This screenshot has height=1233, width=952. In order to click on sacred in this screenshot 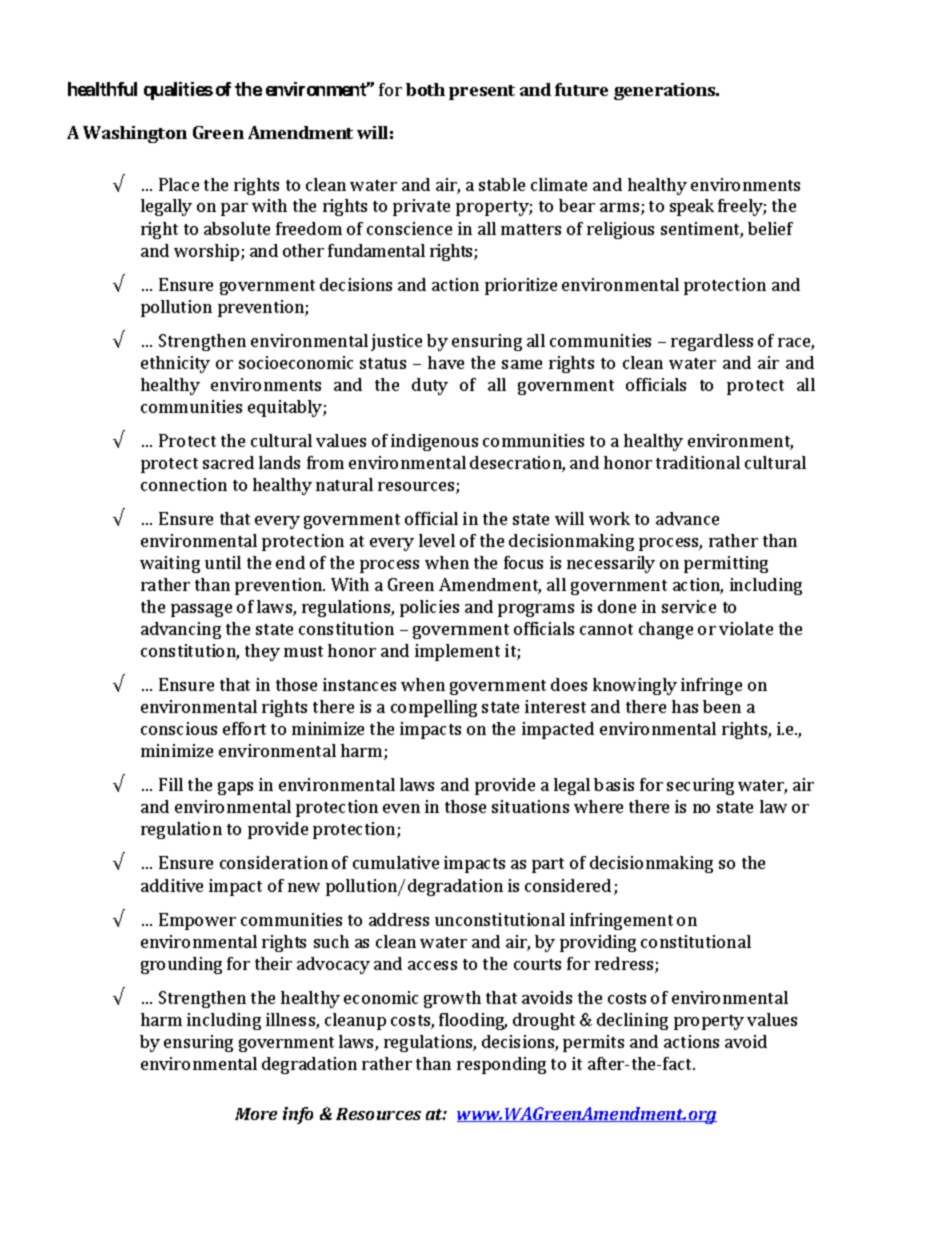, I will do `click(228, 462)`.
